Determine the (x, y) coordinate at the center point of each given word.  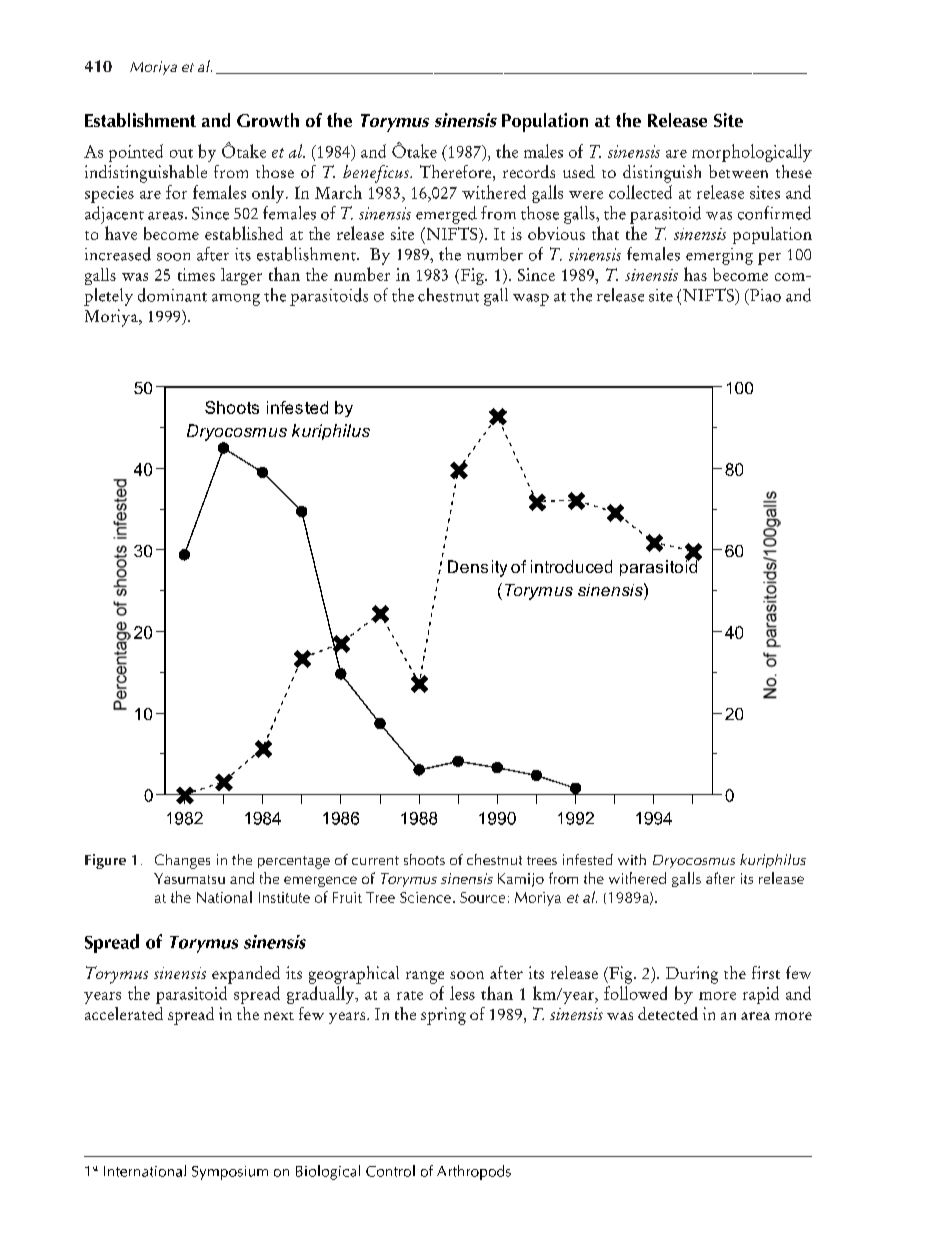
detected (668, 1013)
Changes (182, 861)
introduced (571, 566)
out (181, 153)
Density (477, 568)
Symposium (230, 1173)
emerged (446, 215)
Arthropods (474, 1172)
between (738, 171)
